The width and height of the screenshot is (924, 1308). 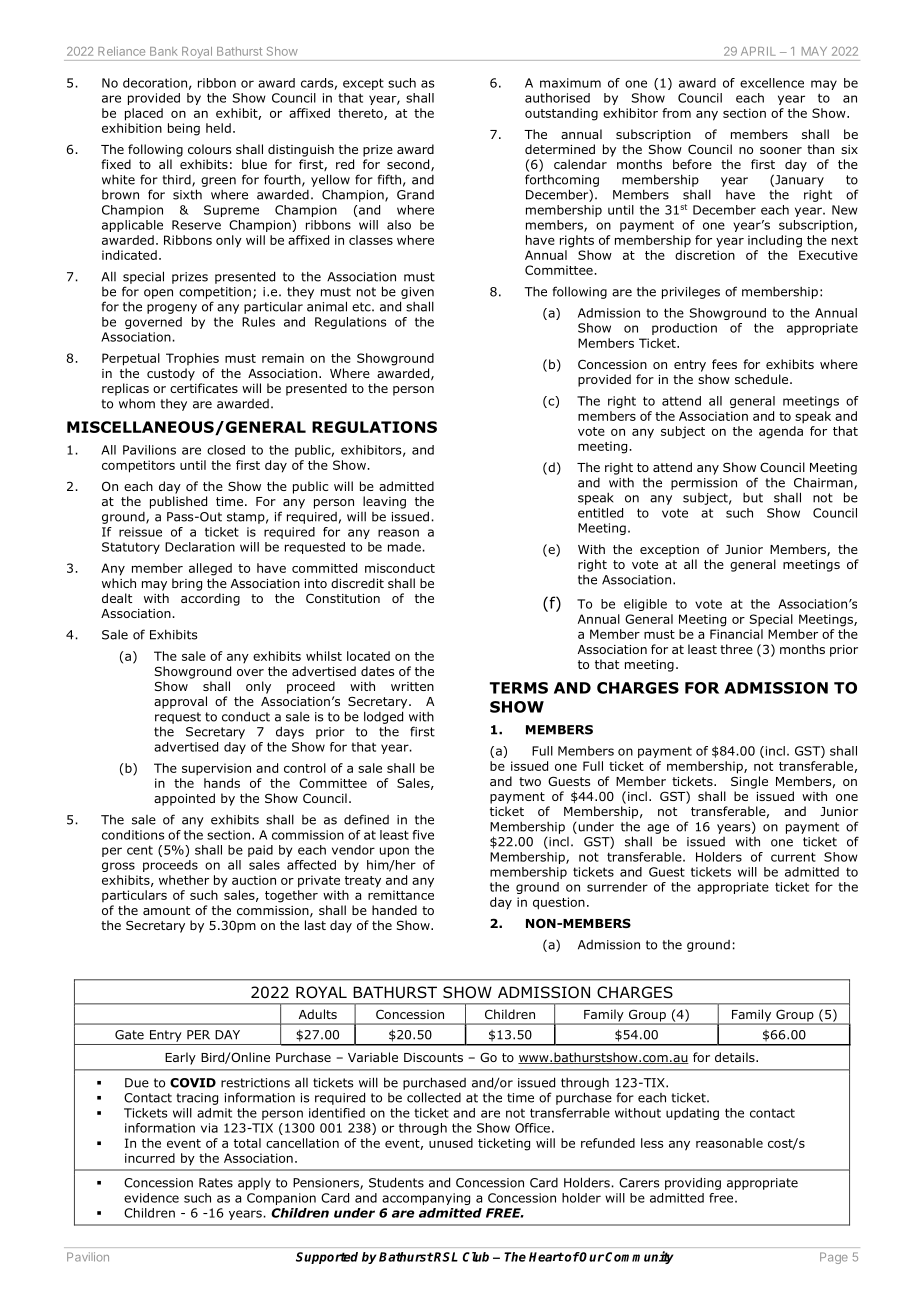 I want to click on authorised, so click(x=557, y=98).
